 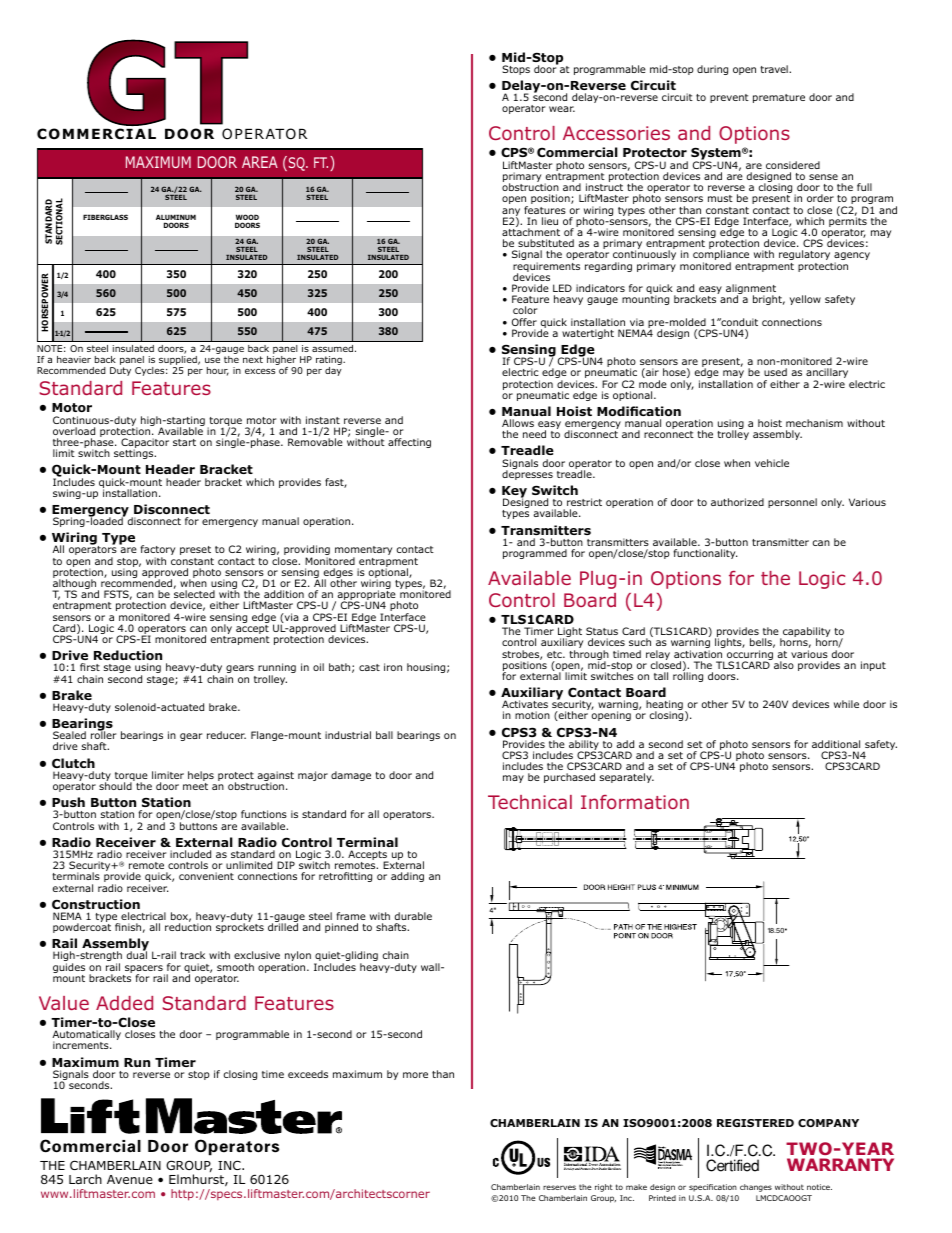 What do you see at coordinates (393, 667) in the page?
I see `iron` at bounding box center [393, 667].
